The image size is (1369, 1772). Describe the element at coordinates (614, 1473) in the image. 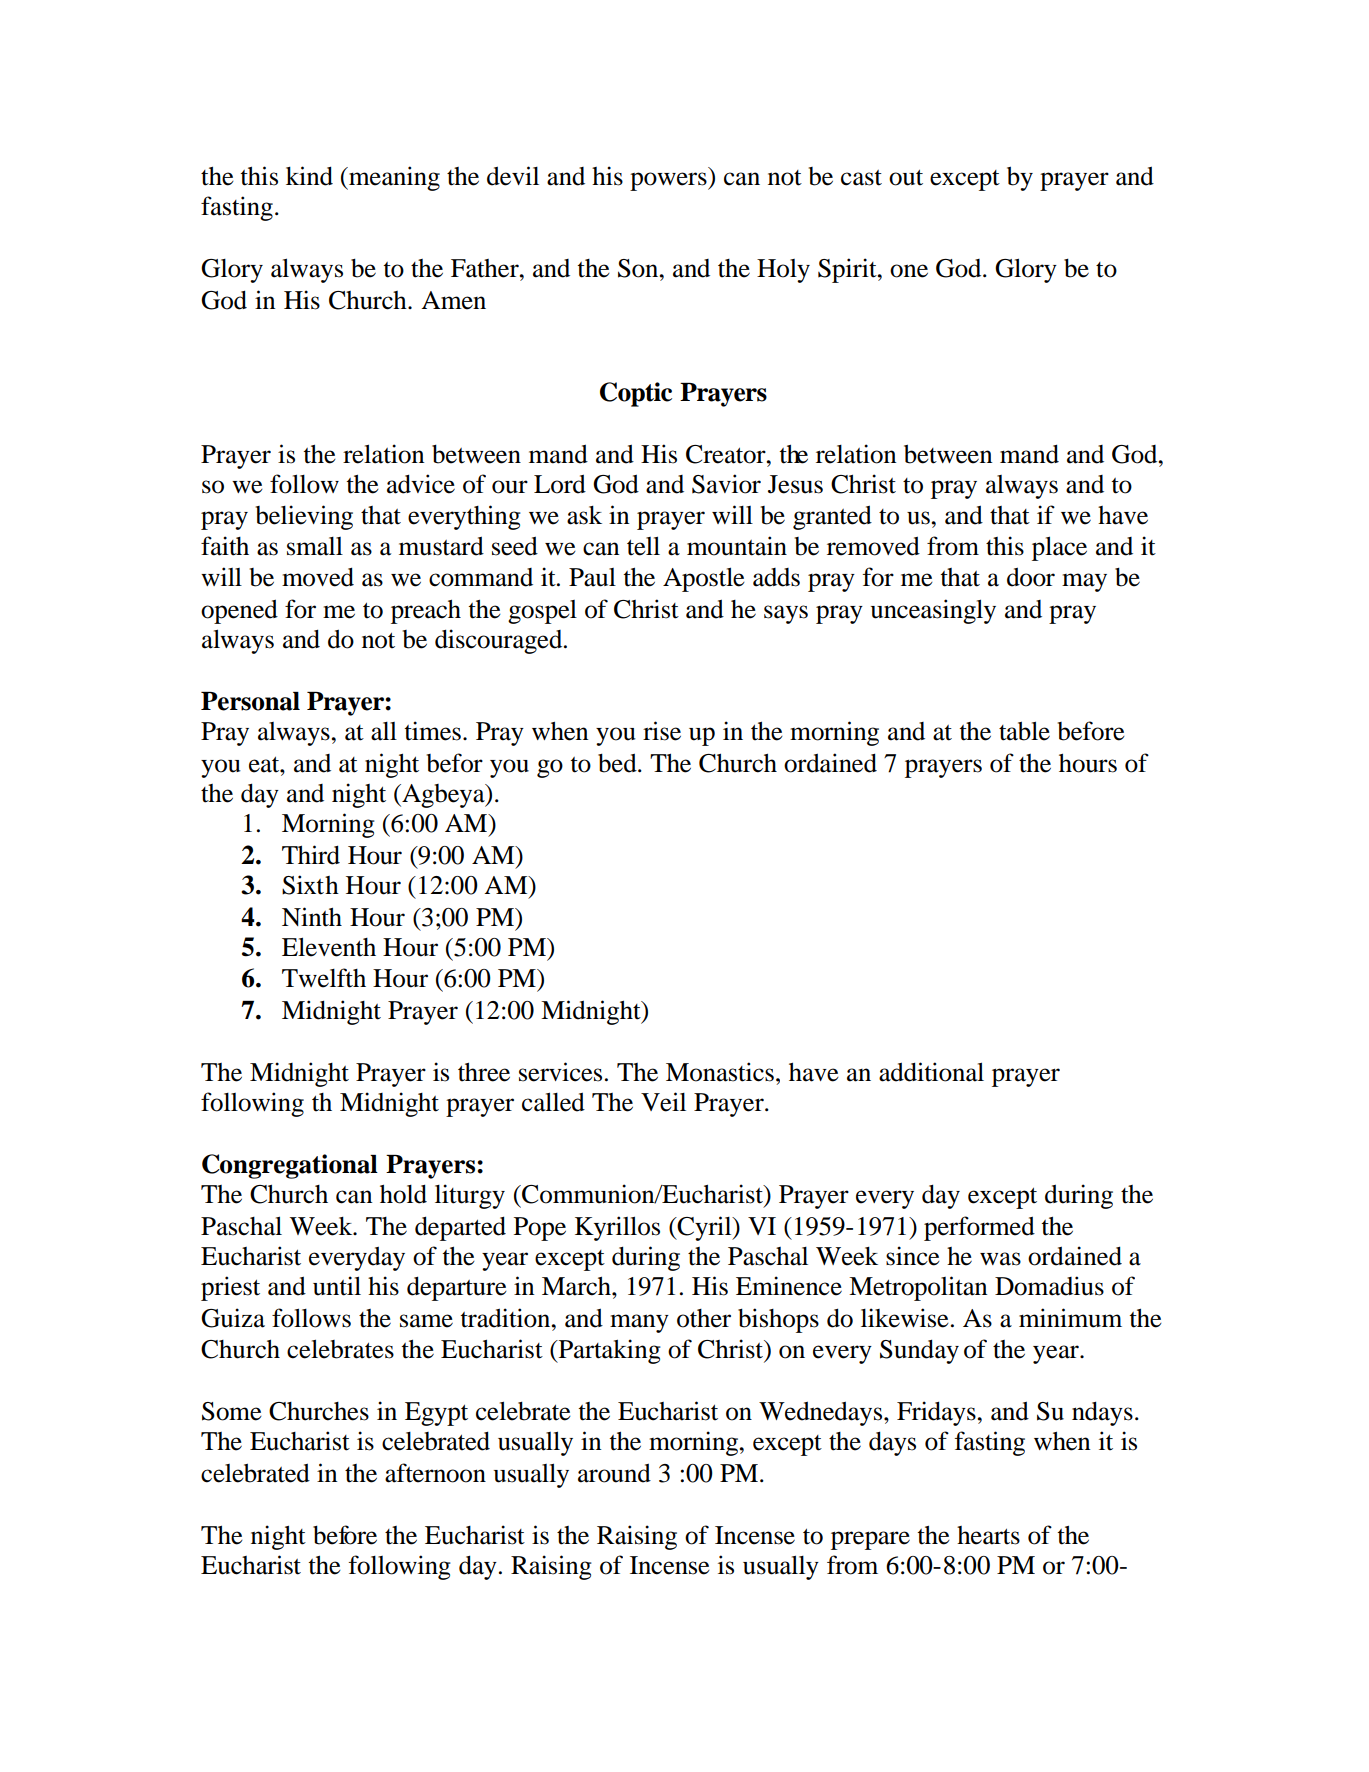

I see `around` at that location.
